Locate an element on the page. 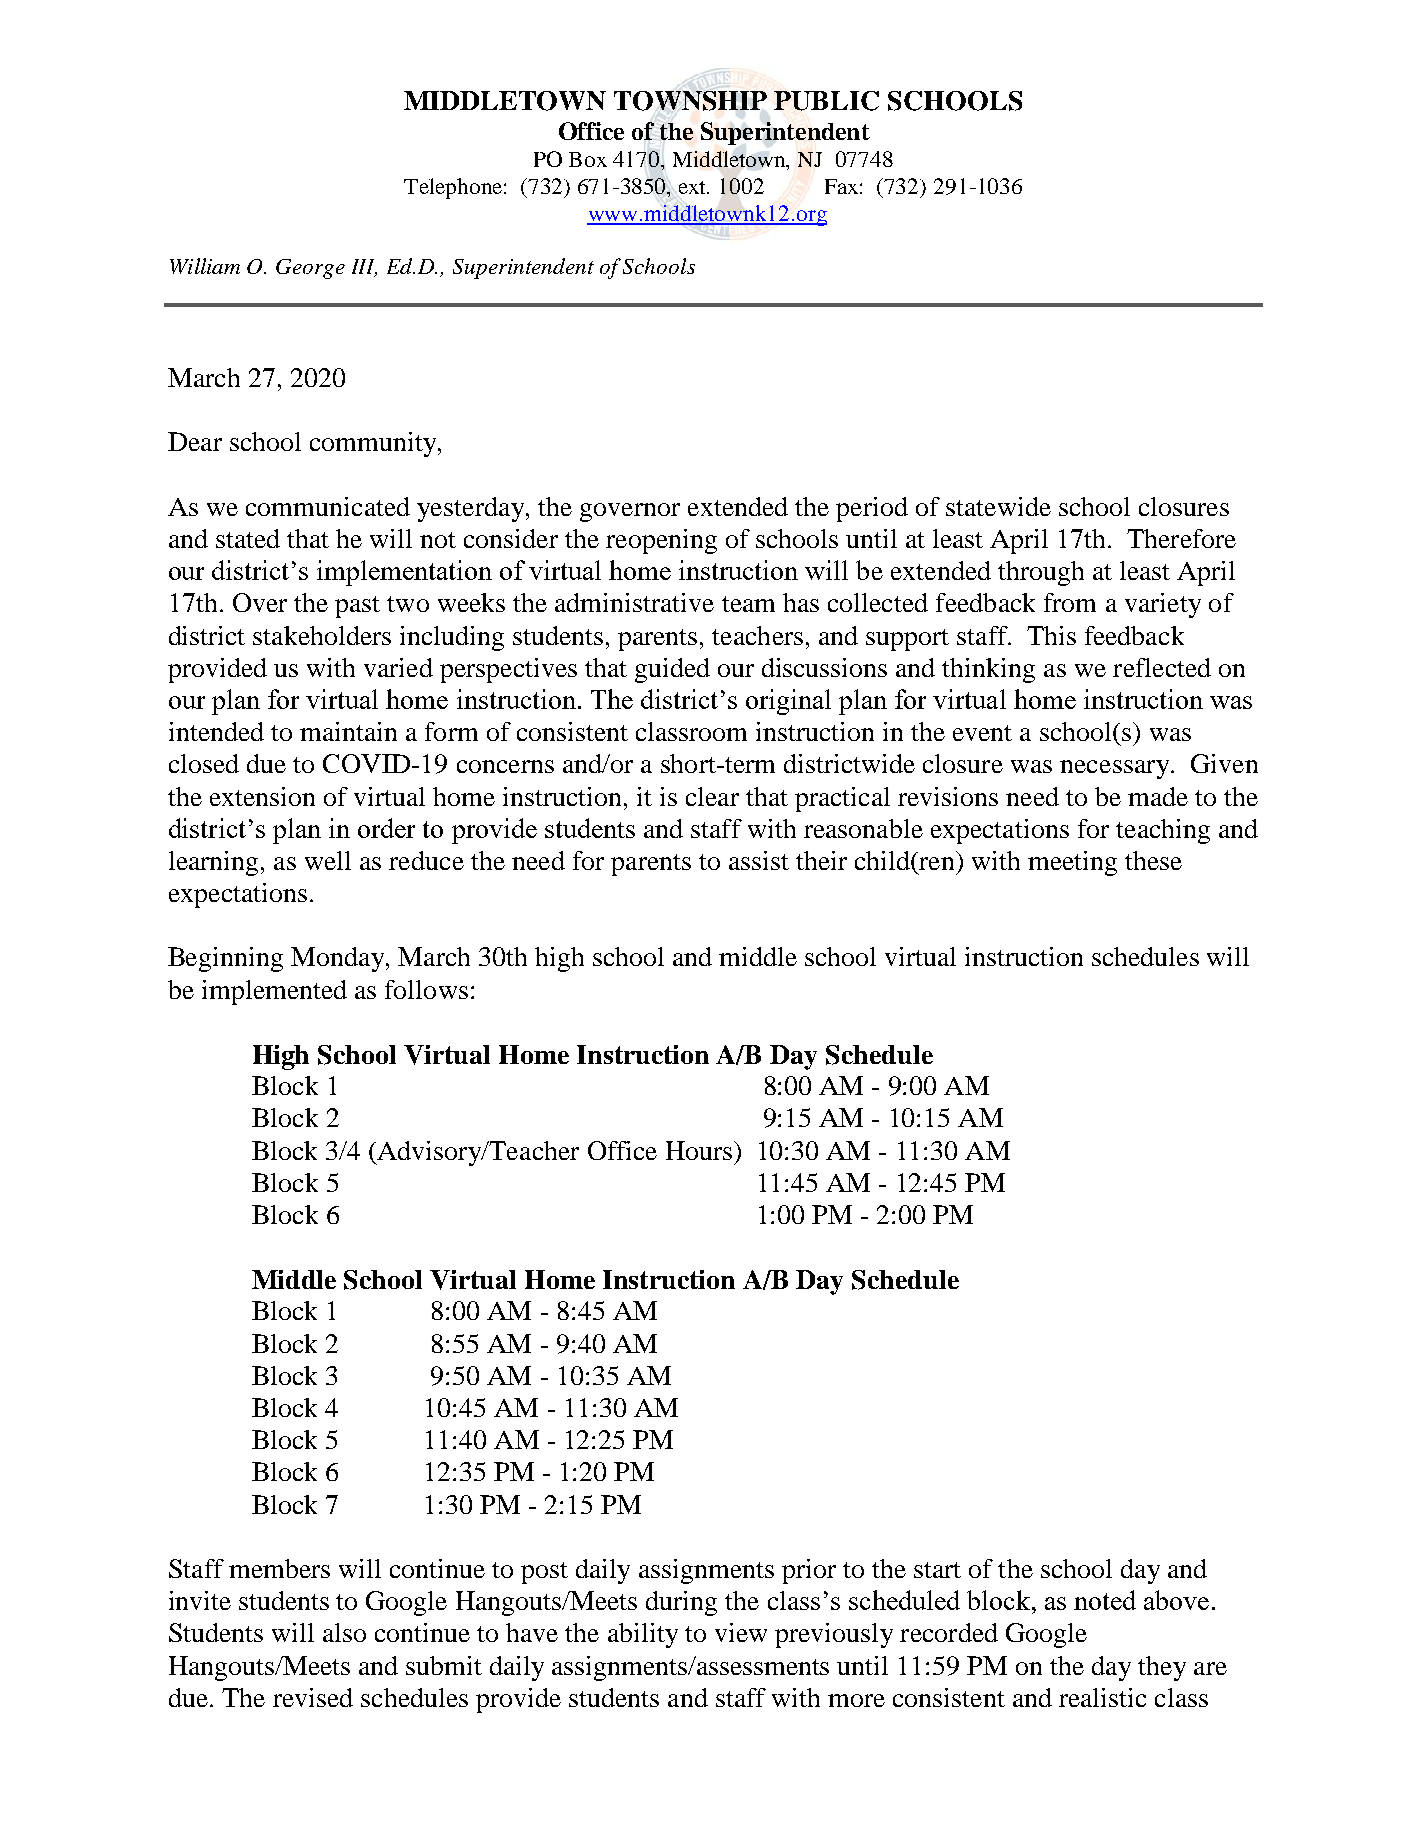 This image has height=1847, width=1427. PUBLIC is located at coordinates (826, 101).
